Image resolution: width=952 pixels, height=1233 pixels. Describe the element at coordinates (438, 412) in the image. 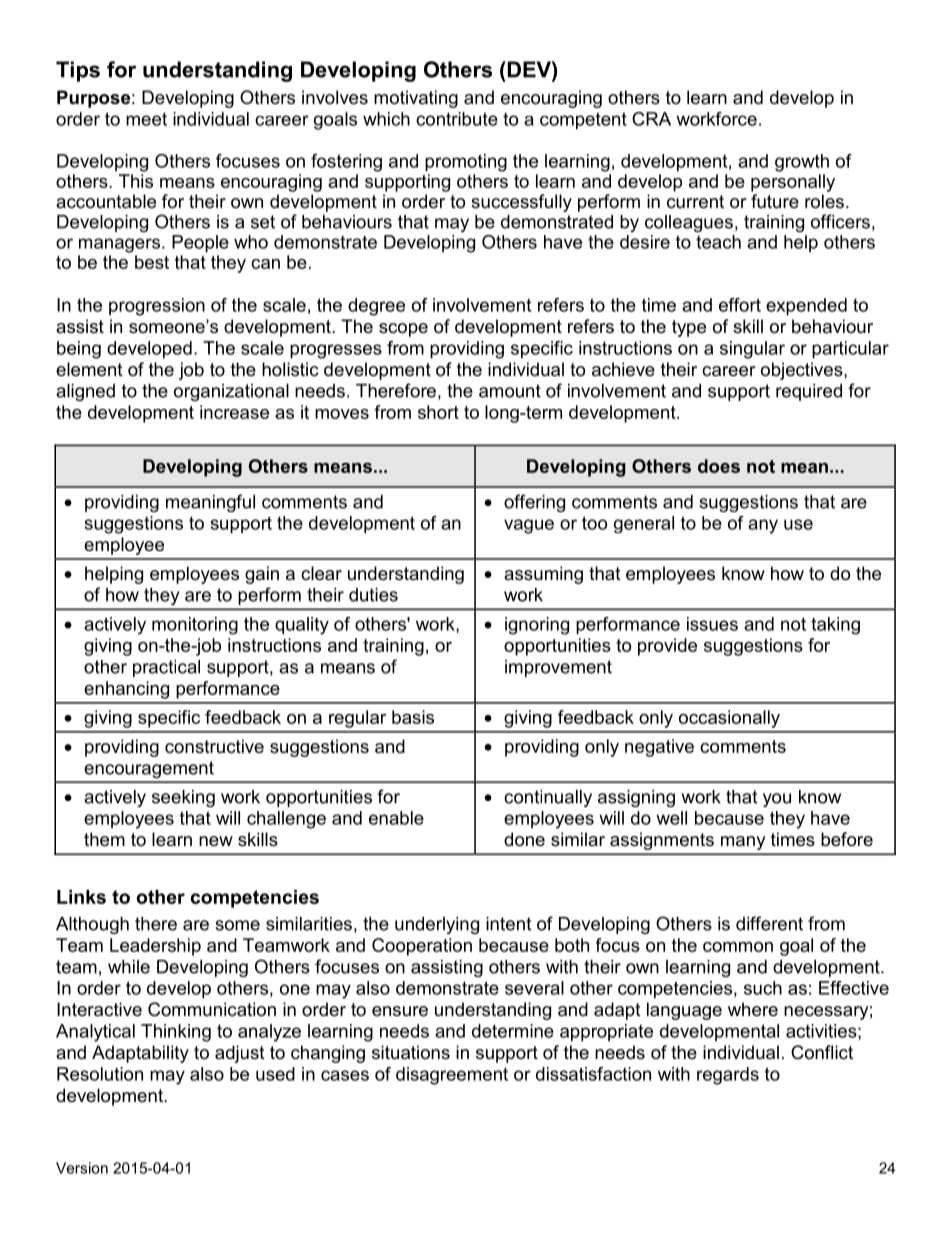

I see `short` at that location.
